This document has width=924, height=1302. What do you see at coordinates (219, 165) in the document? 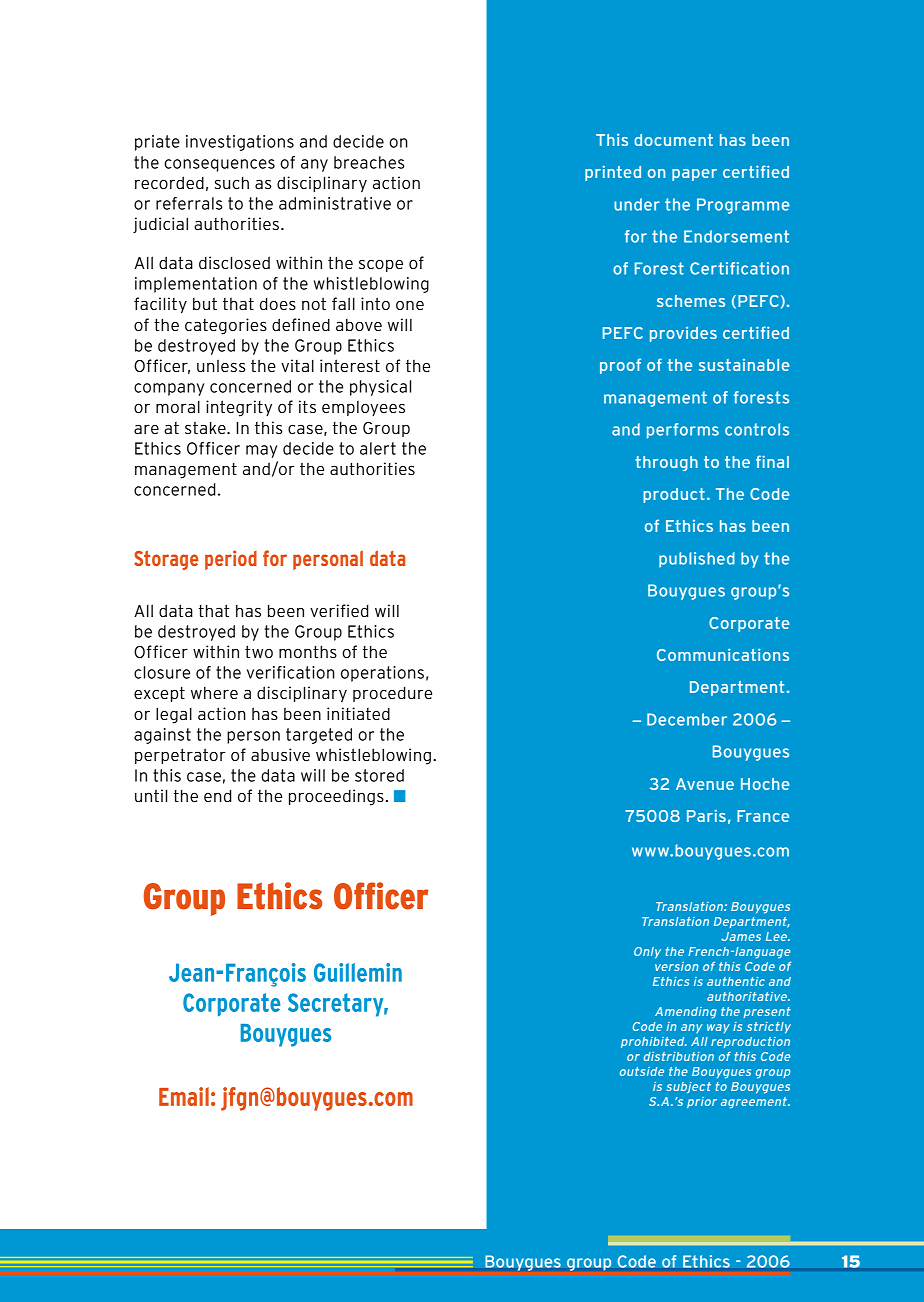
I see `consequences` at bounding box center [219, 165].
